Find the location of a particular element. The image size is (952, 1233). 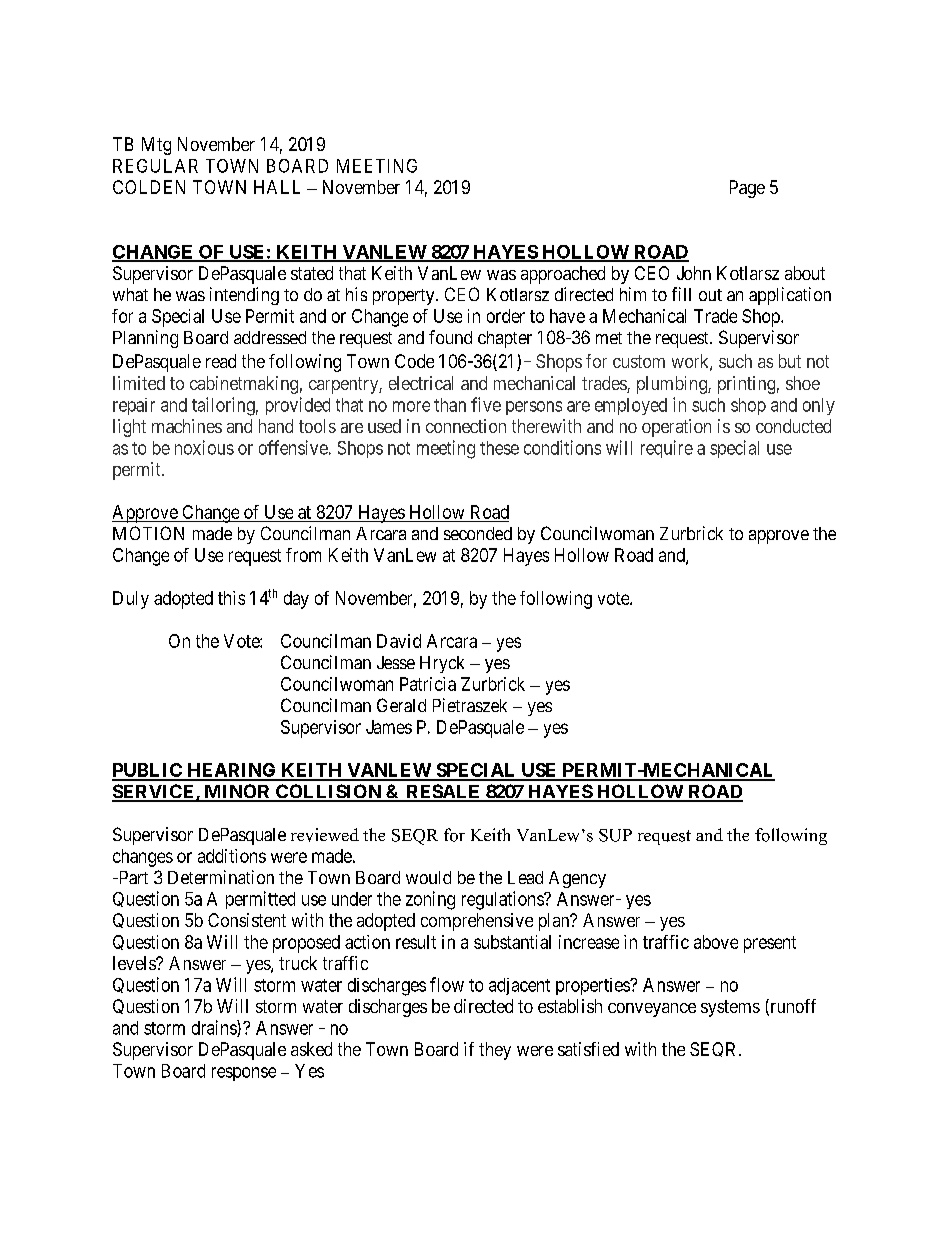

noxious is located at coordinates (204, 447).
